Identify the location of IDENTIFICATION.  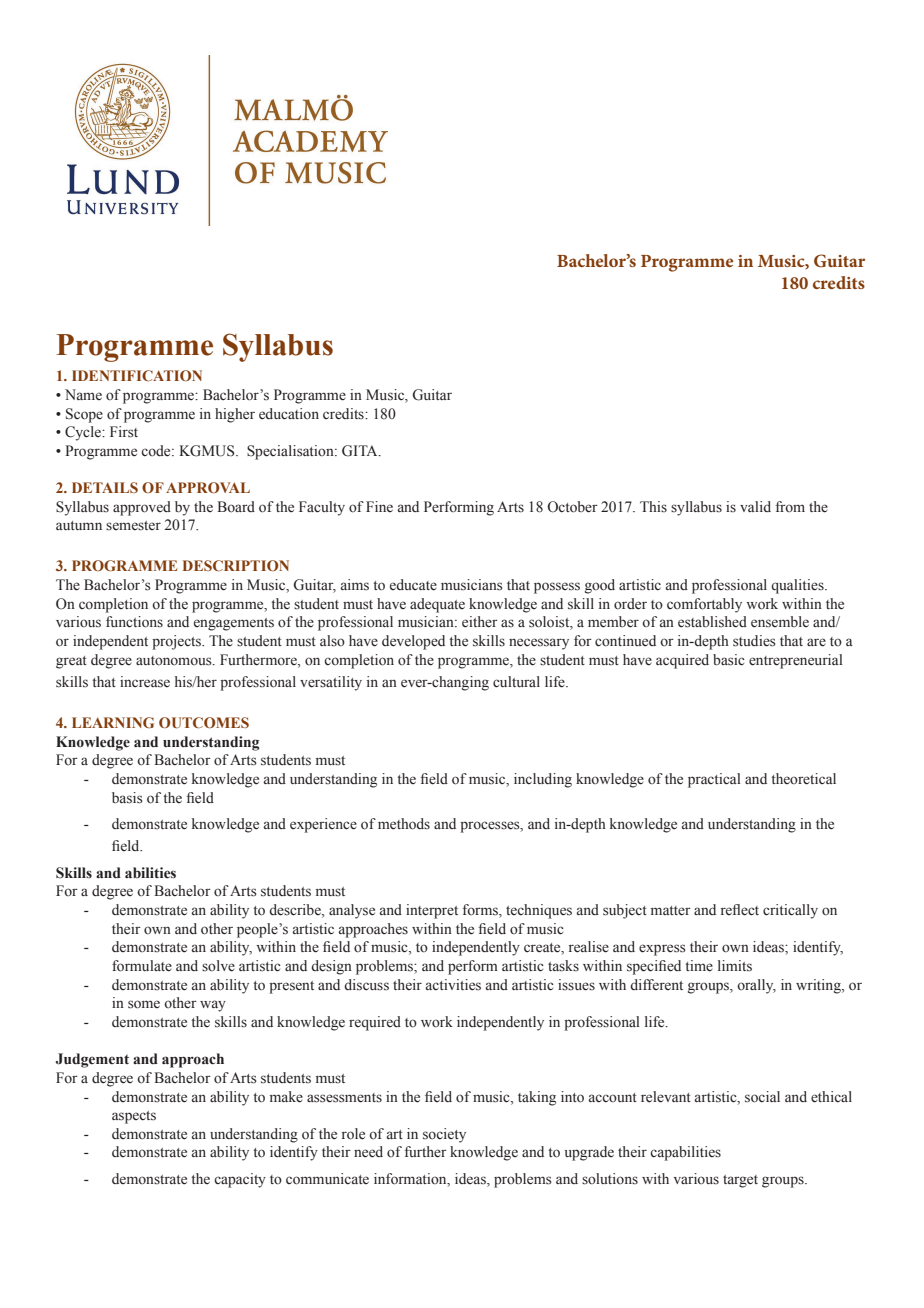
(137, 375).
